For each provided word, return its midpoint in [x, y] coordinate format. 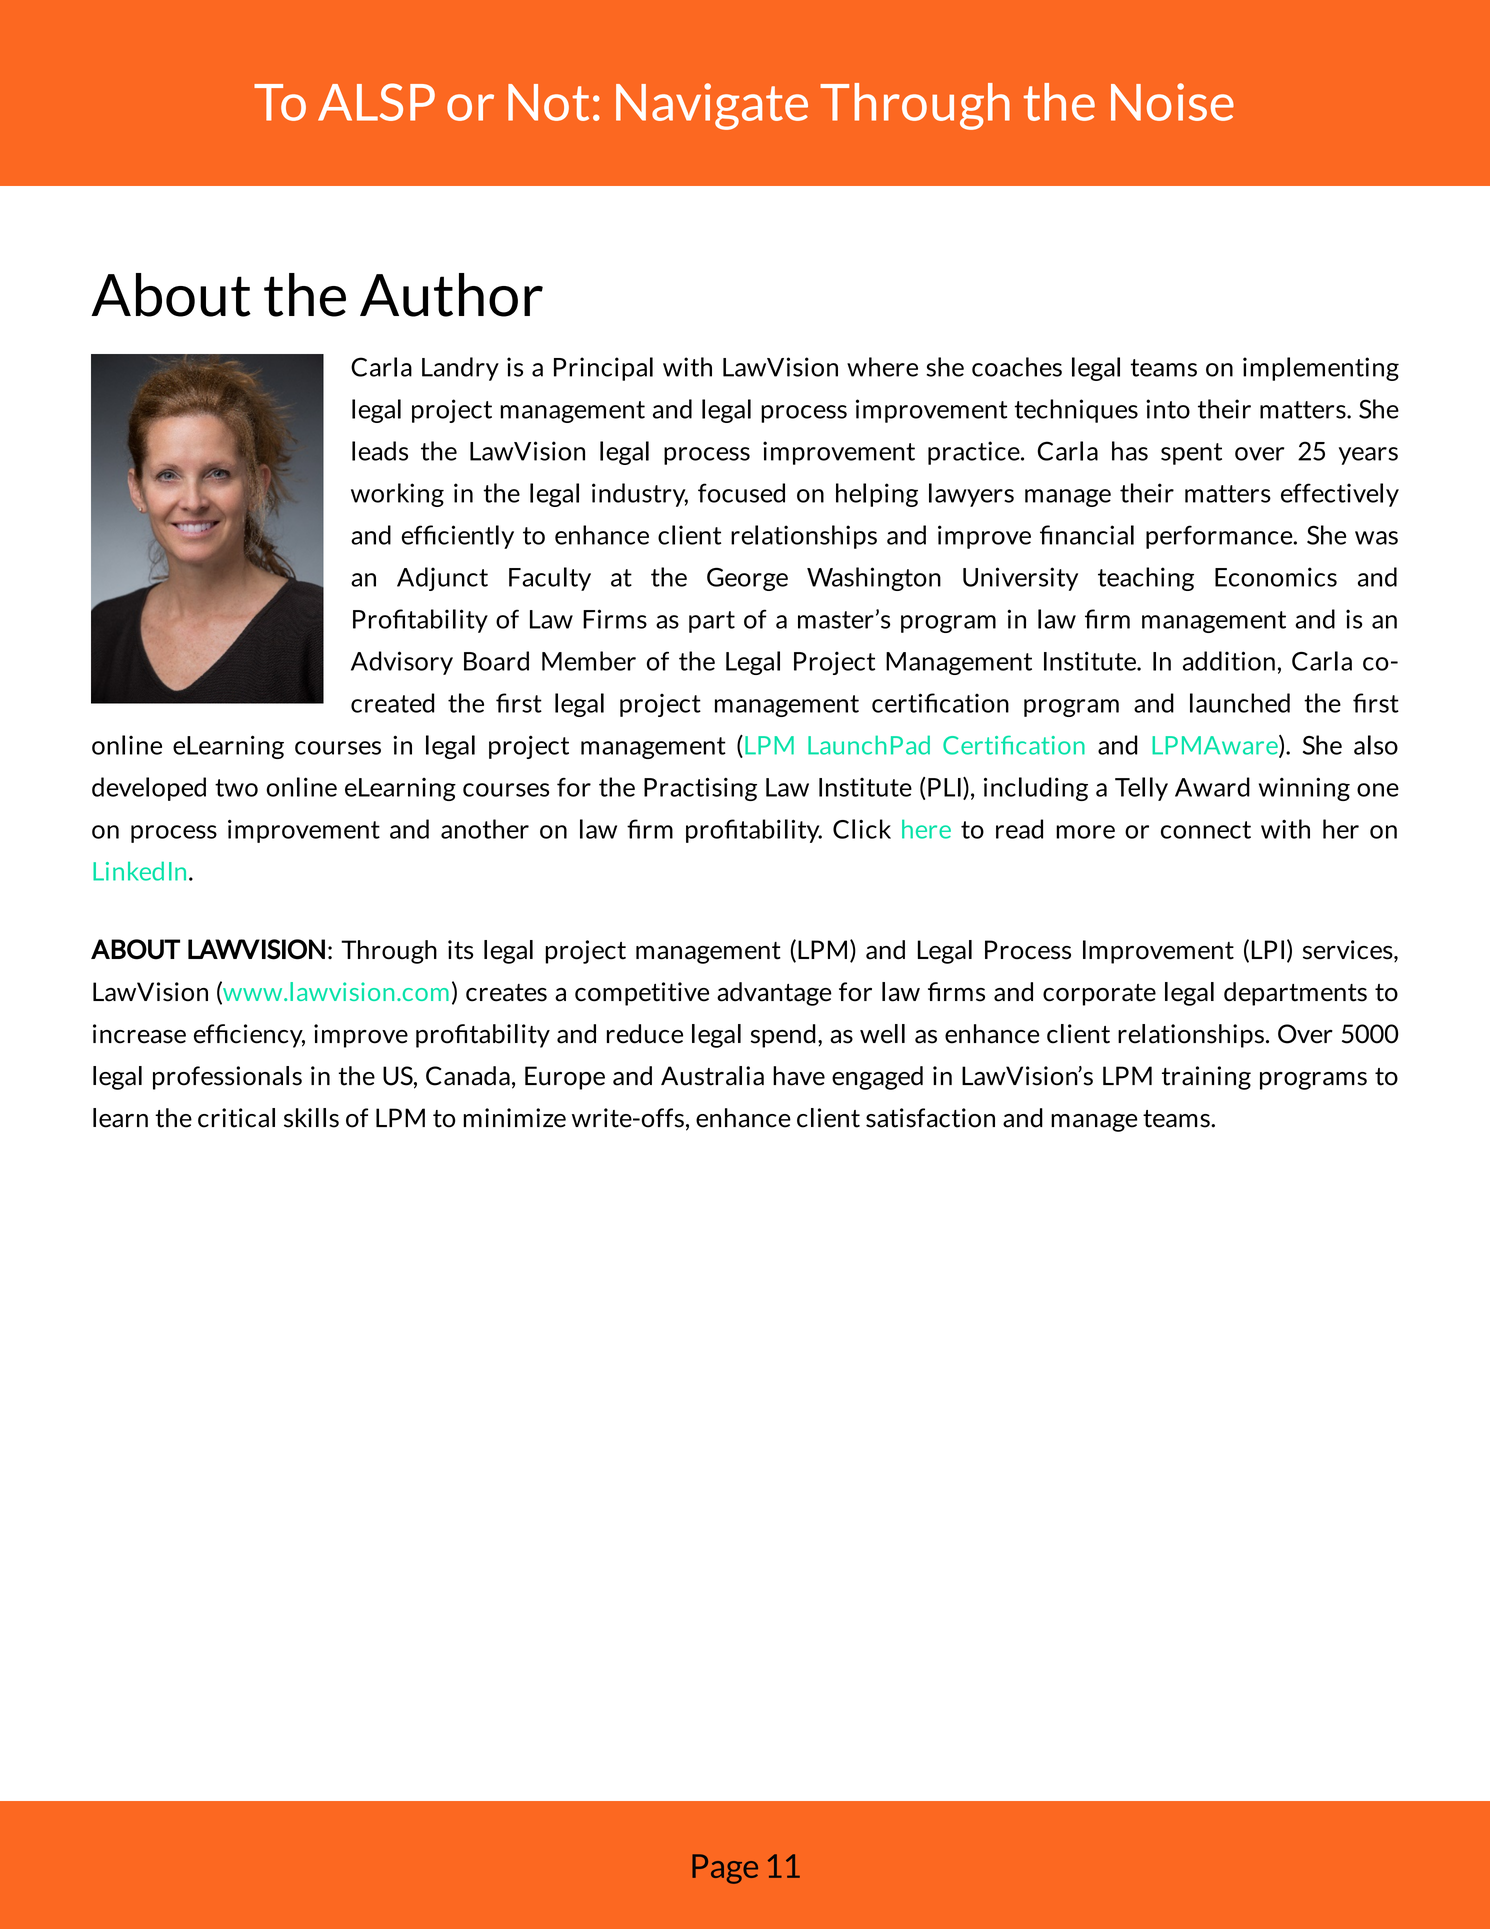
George [747, 579]
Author [451, 295]
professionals [227, 1078]
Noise [1172, 102]
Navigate [712, 106]
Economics [1276, 577]
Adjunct [442, 579]
